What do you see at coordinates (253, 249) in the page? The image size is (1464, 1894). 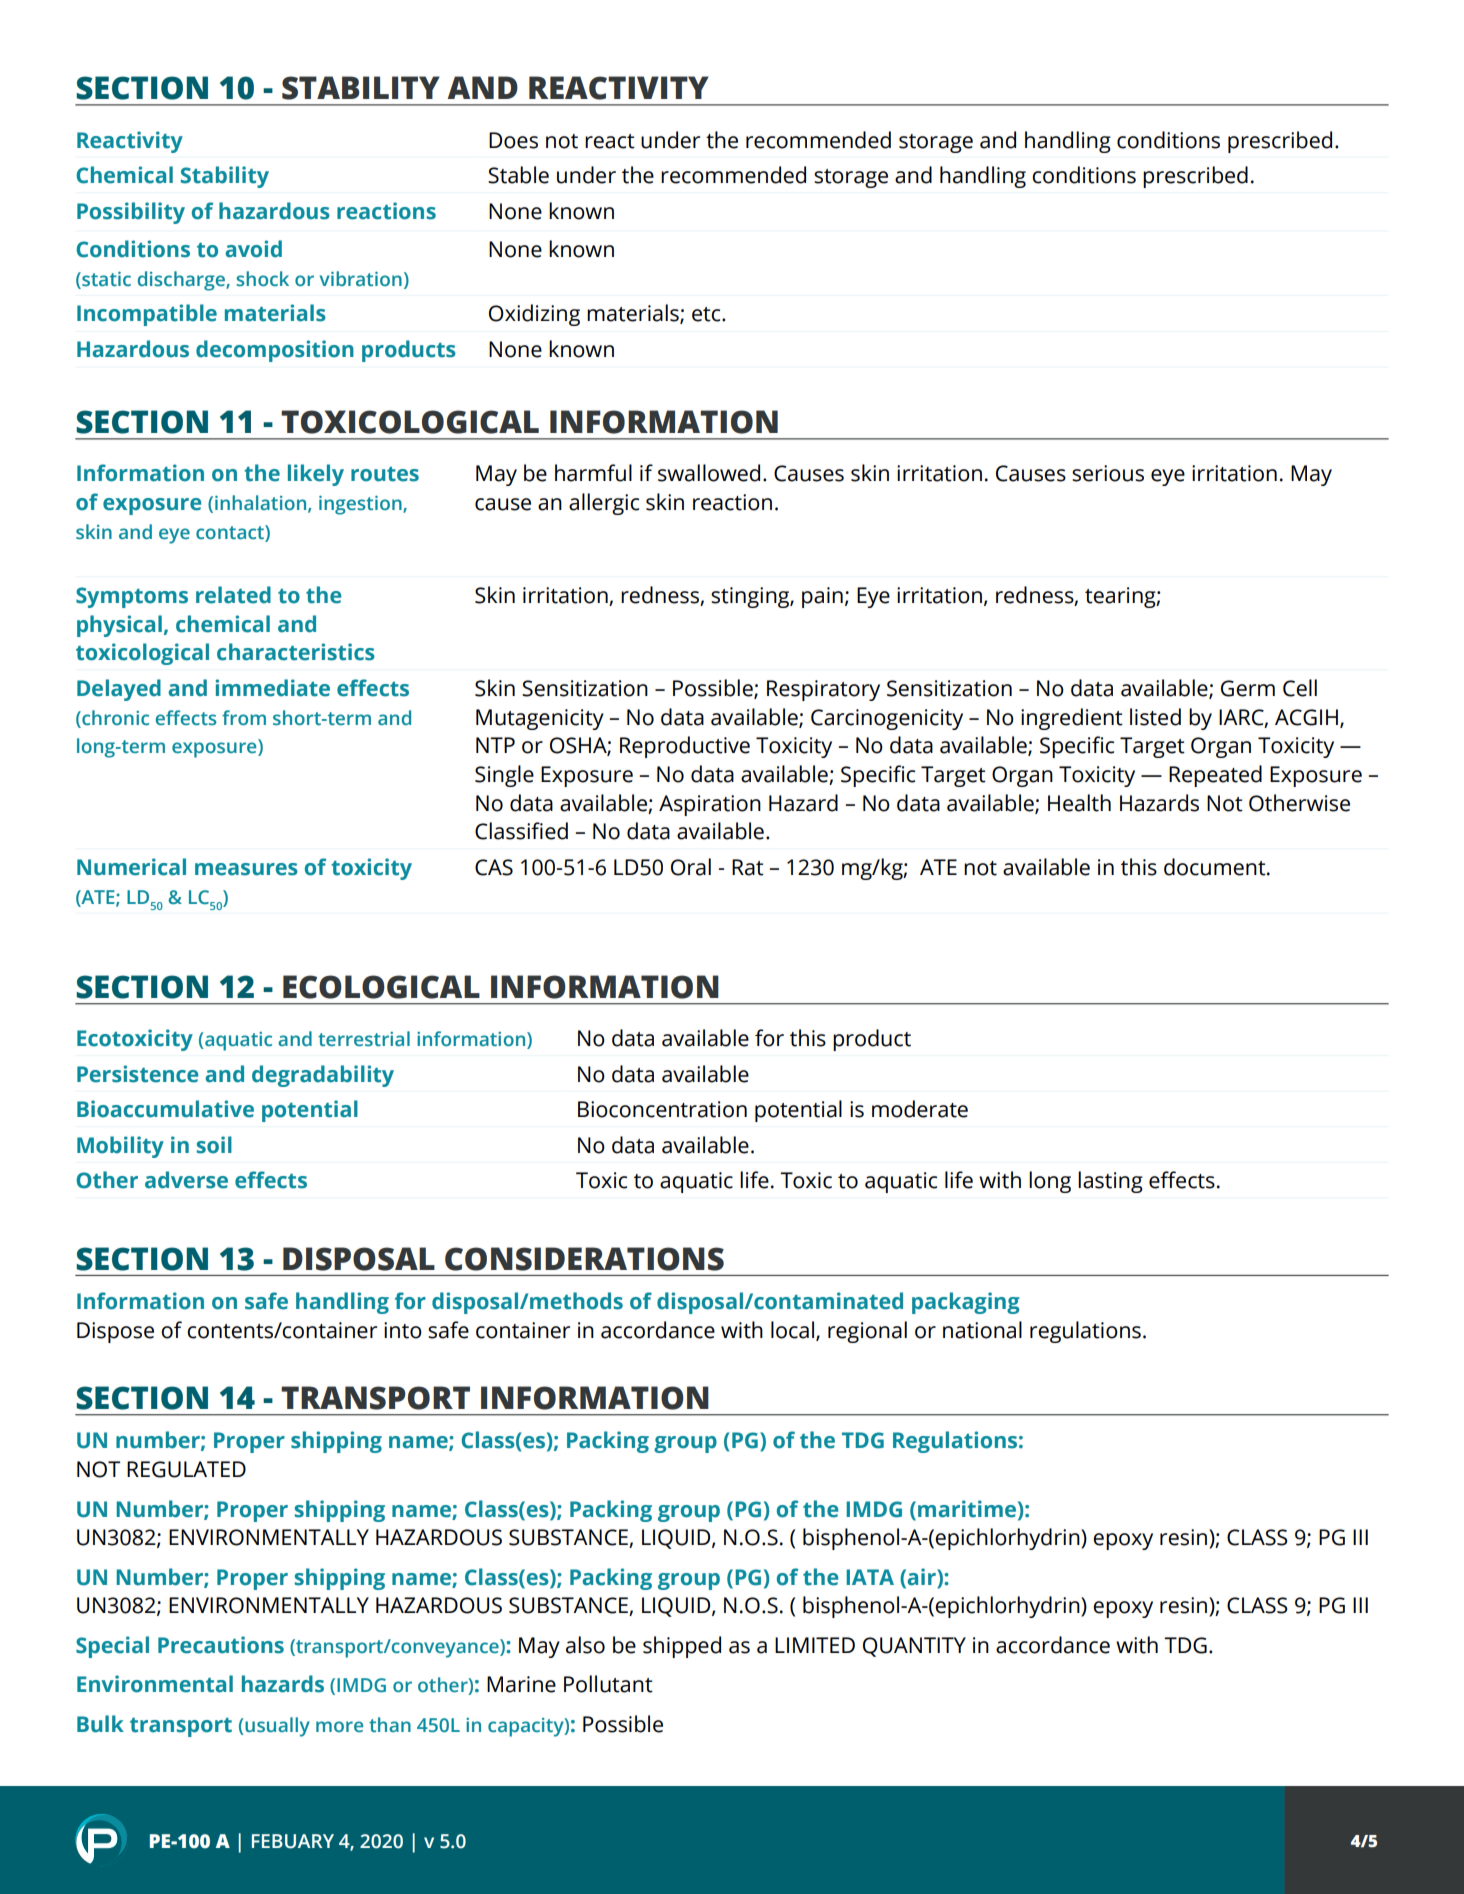 I see `avoid` at bounding box center [253, 249].
